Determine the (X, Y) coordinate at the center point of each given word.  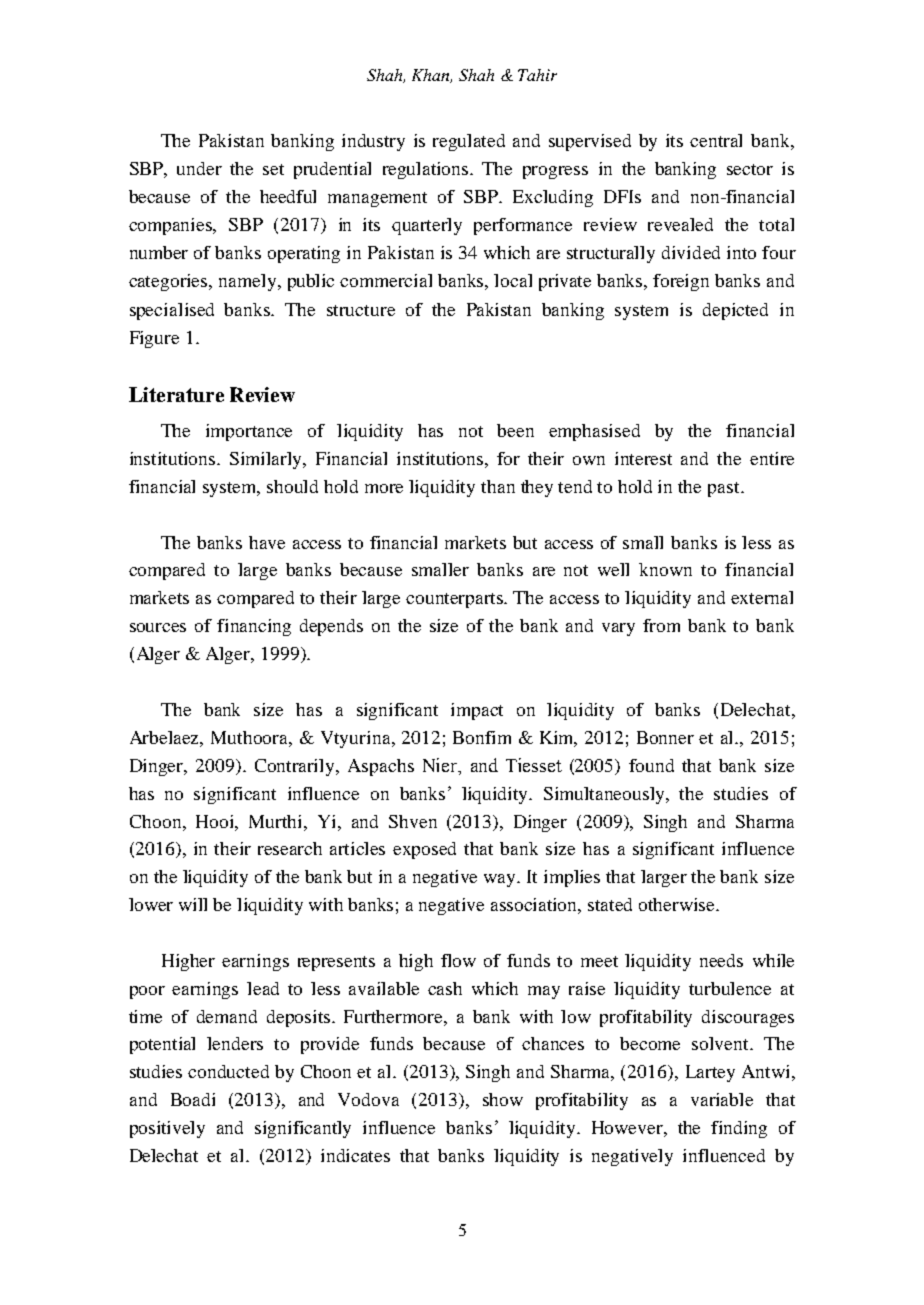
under (199, 168)
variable (722, 1099)
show (503, 1099)
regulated (469, 142)
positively (167, 1129)
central (716, 140)
